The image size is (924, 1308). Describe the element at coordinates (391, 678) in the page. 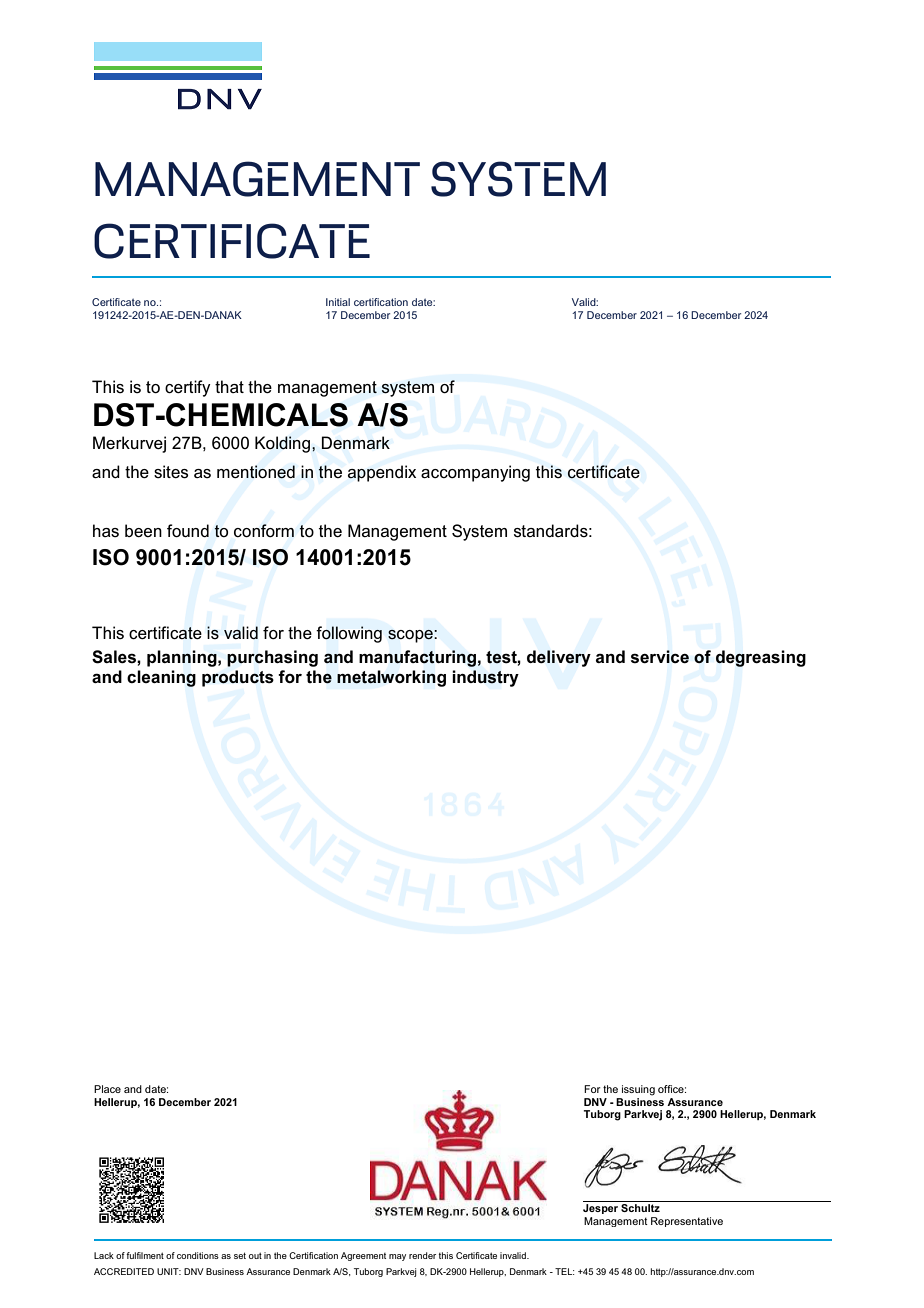

I see `metalworking` at that location.
